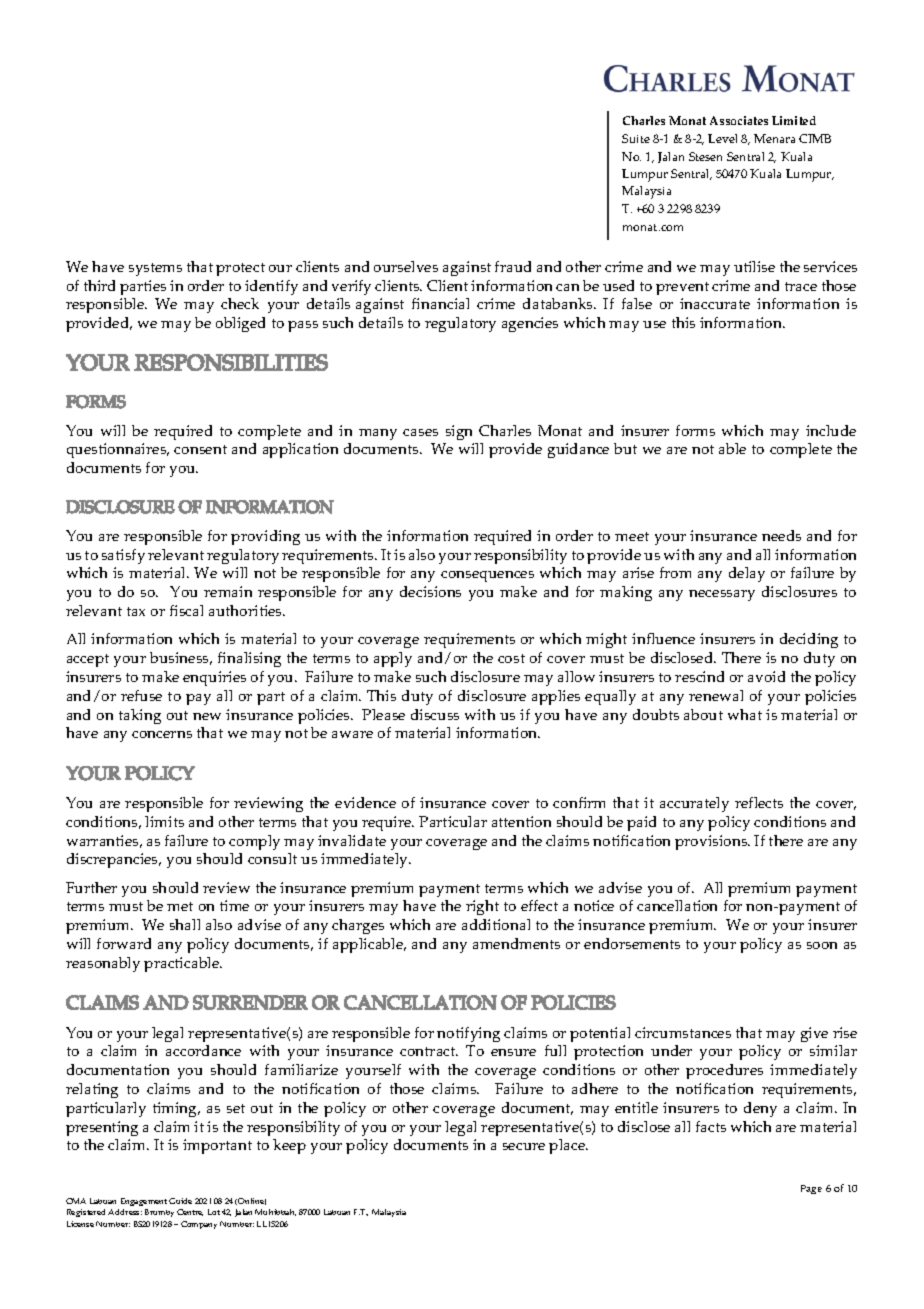 Image resolution: width=924 pixels, height=1309 pixels. What do you see at coordinates (185, 924) in the screenshot?
I see `shall` at bounding box center [185, 924].
